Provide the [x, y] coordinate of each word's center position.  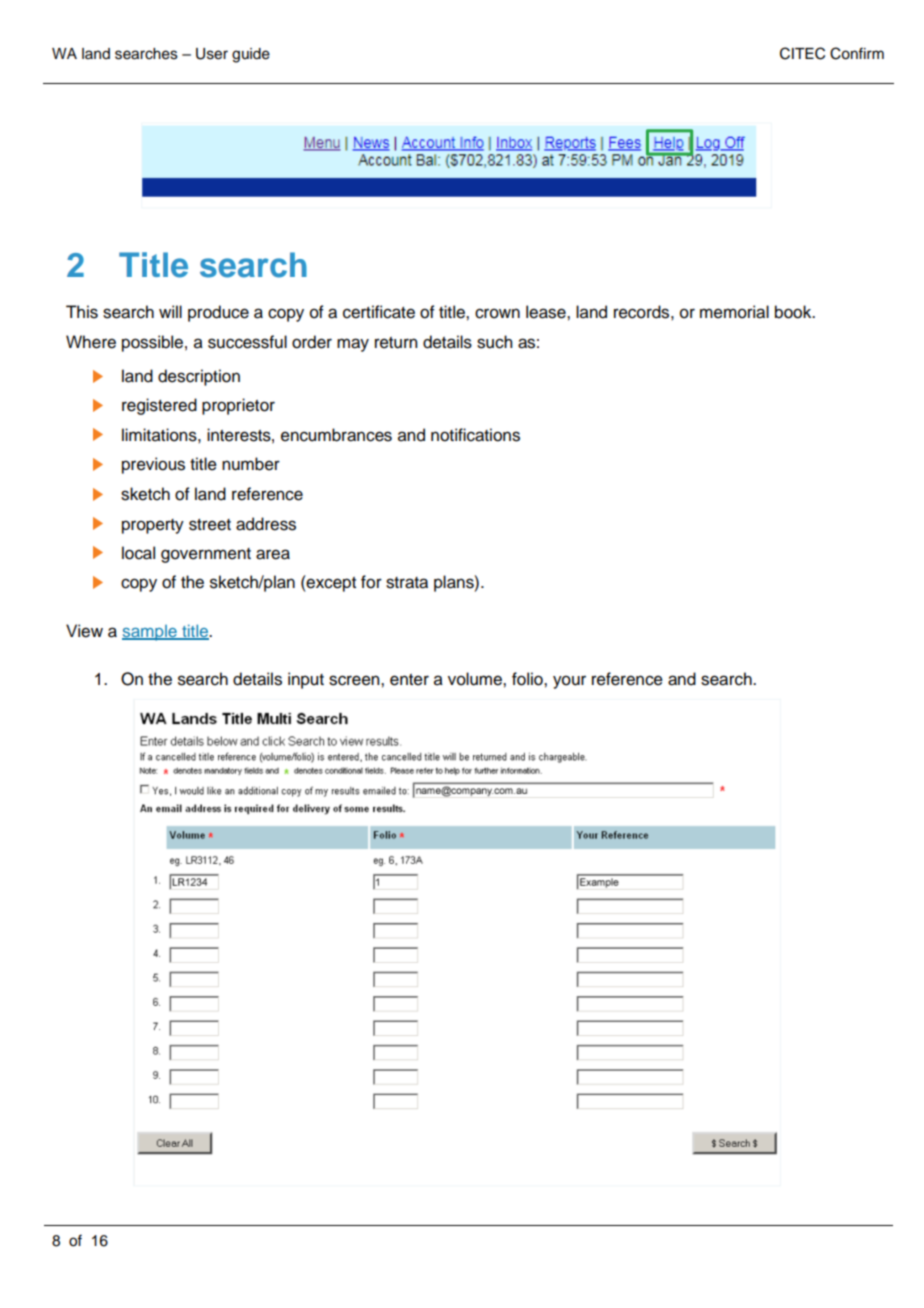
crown [497, 313]
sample [150, 633]
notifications [475, 435]
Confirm [857, 53]
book [794, 312]
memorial [734, 312]
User [212, 54]
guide [251, 55]
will [170, 311]
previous [153, 465]
